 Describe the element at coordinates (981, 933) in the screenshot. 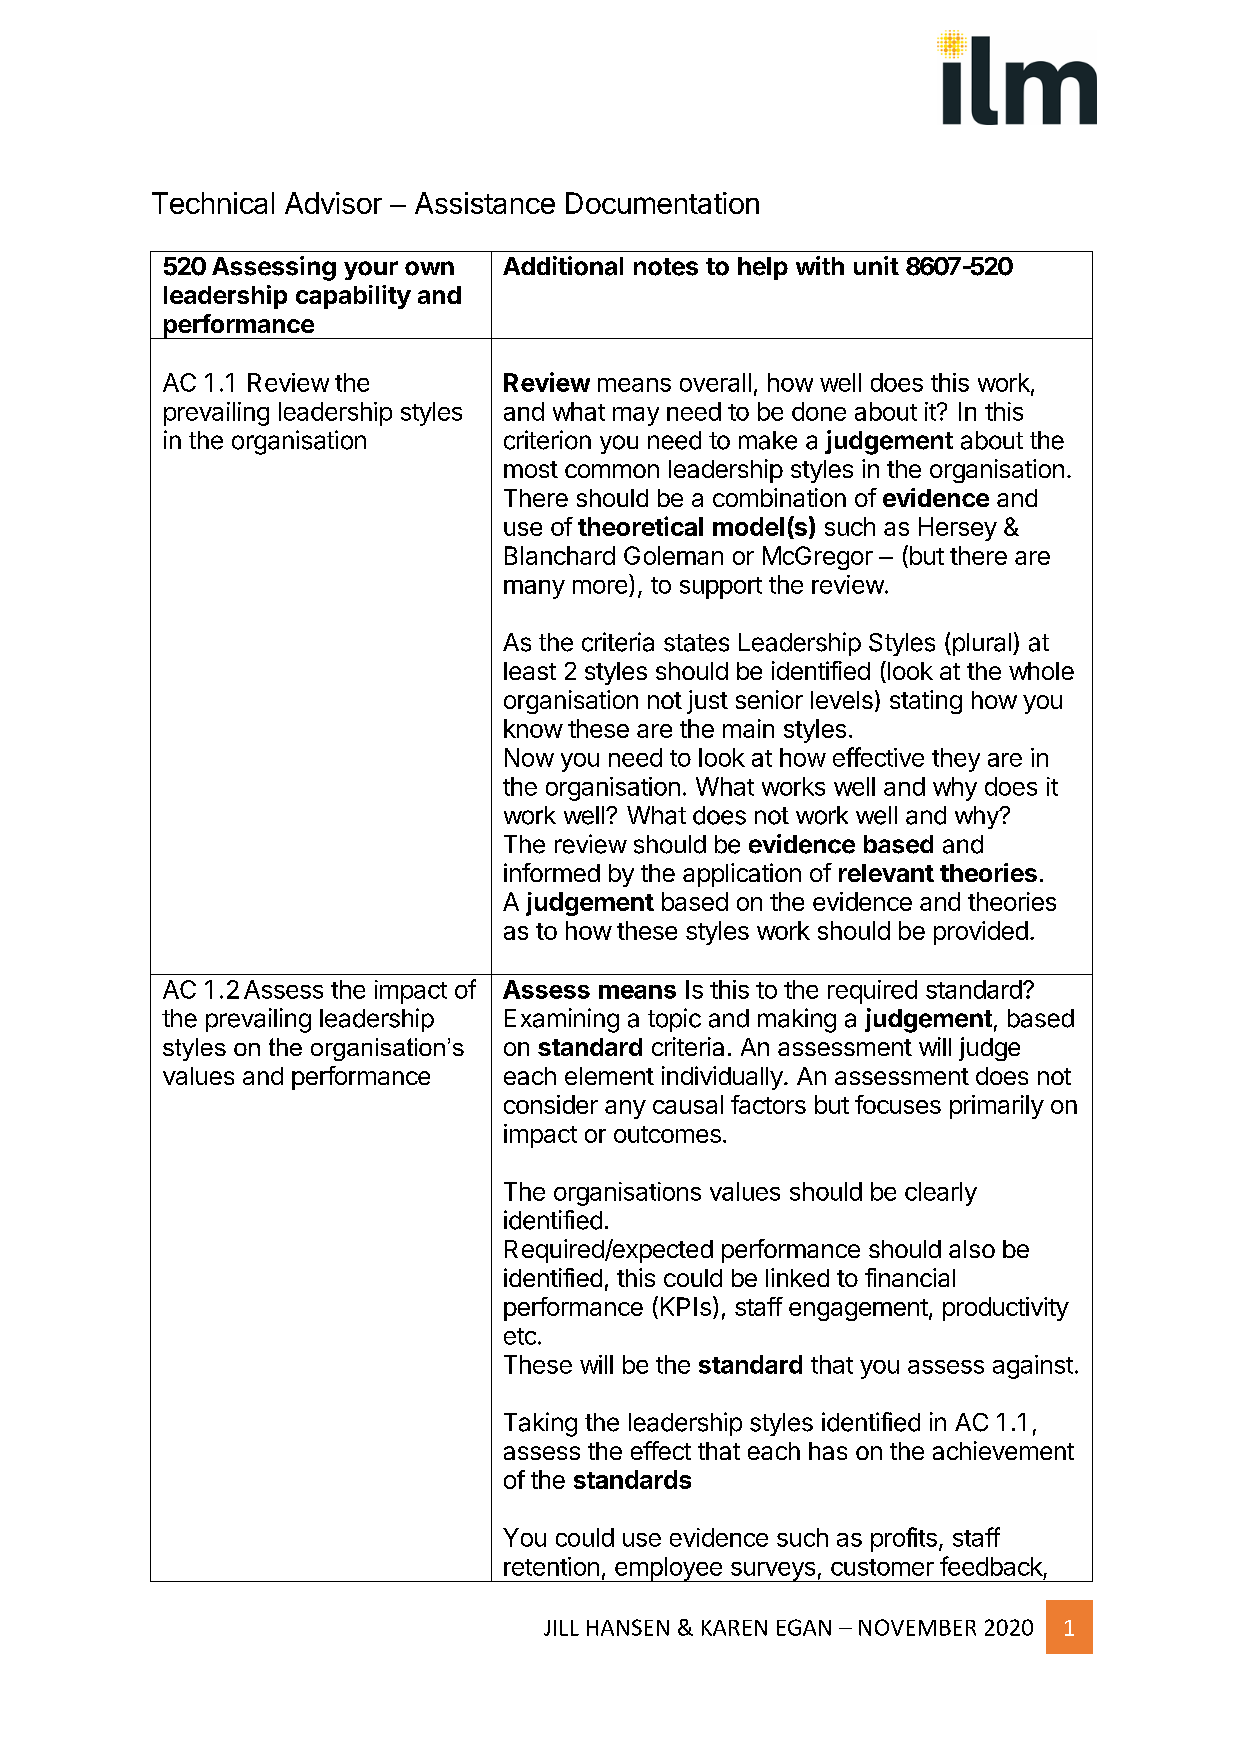

I see `provided` at that location.
